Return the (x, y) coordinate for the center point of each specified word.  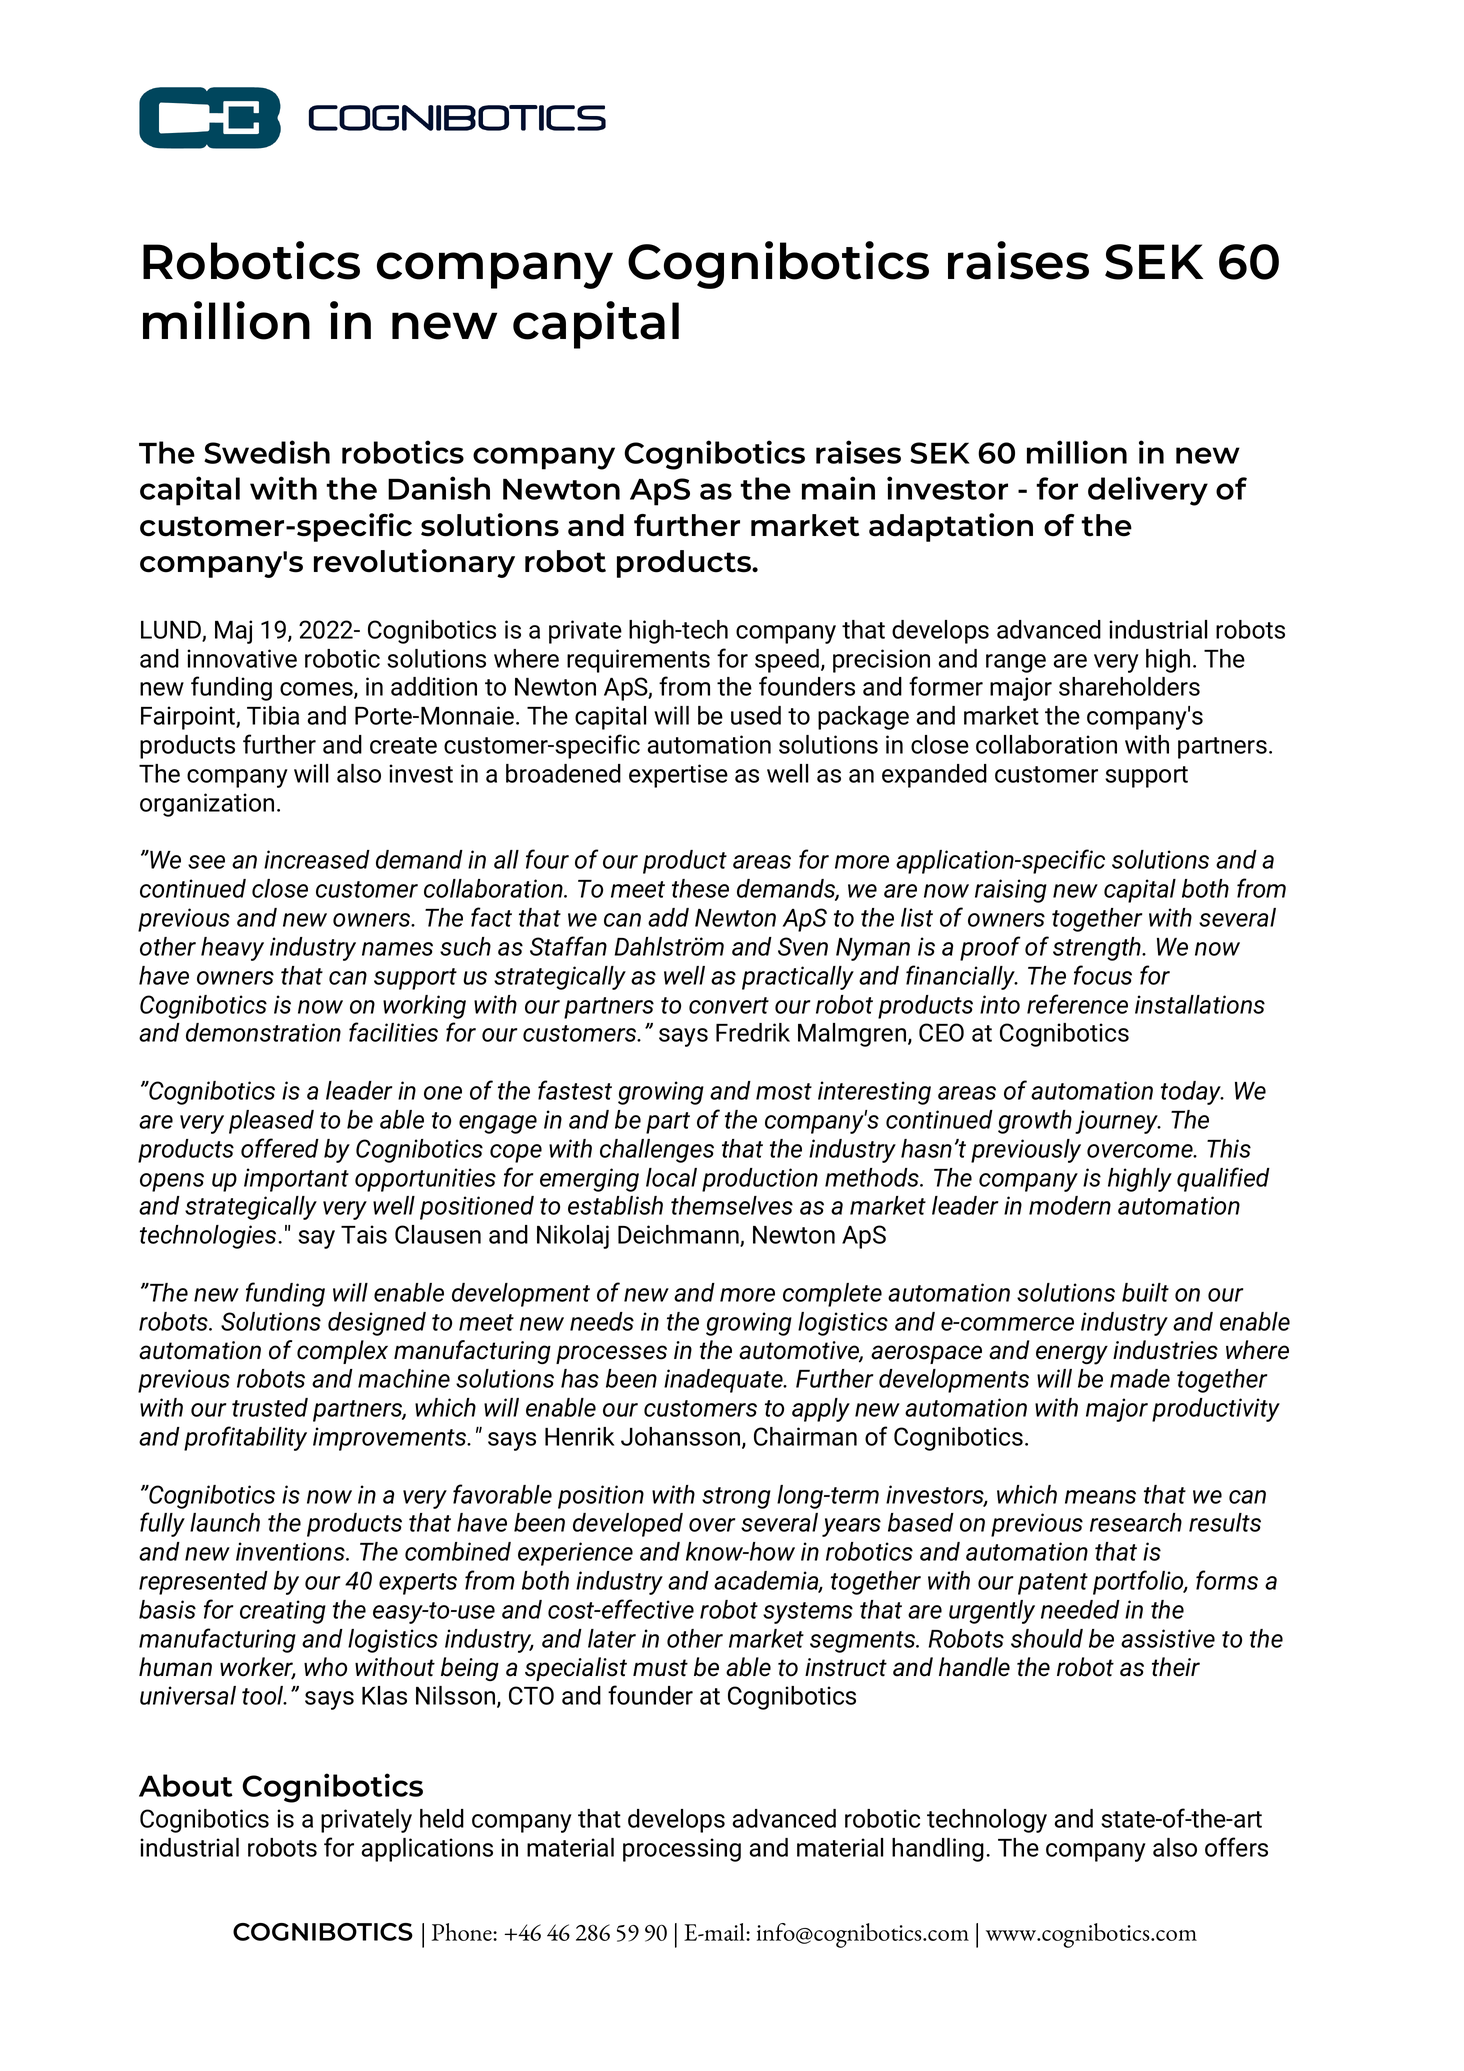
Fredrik (753, 1032)
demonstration (263, 1032)
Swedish (267, 452)
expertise (678, 776)
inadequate (724, 1381)
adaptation (951, 527)
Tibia (273, 715)
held (442, 1818)
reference (1077, 1004)
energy (1072, 1355)
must (660, 1668)
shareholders (1129, 686)
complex (342, 1352)
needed (1080, 1609)
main (838, 488)
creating (283, 1612)
